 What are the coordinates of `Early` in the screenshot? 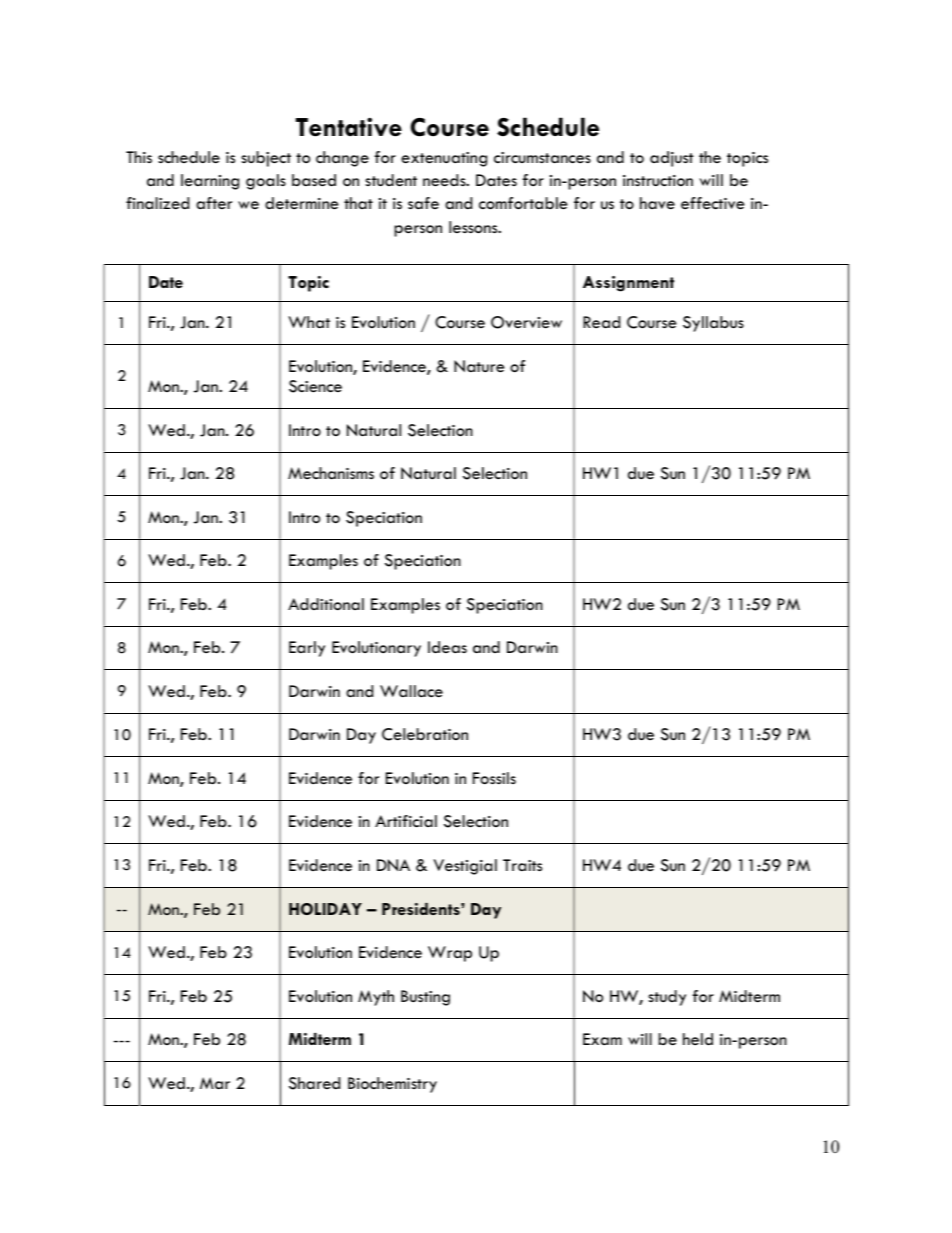 It's located at (307, 649).
